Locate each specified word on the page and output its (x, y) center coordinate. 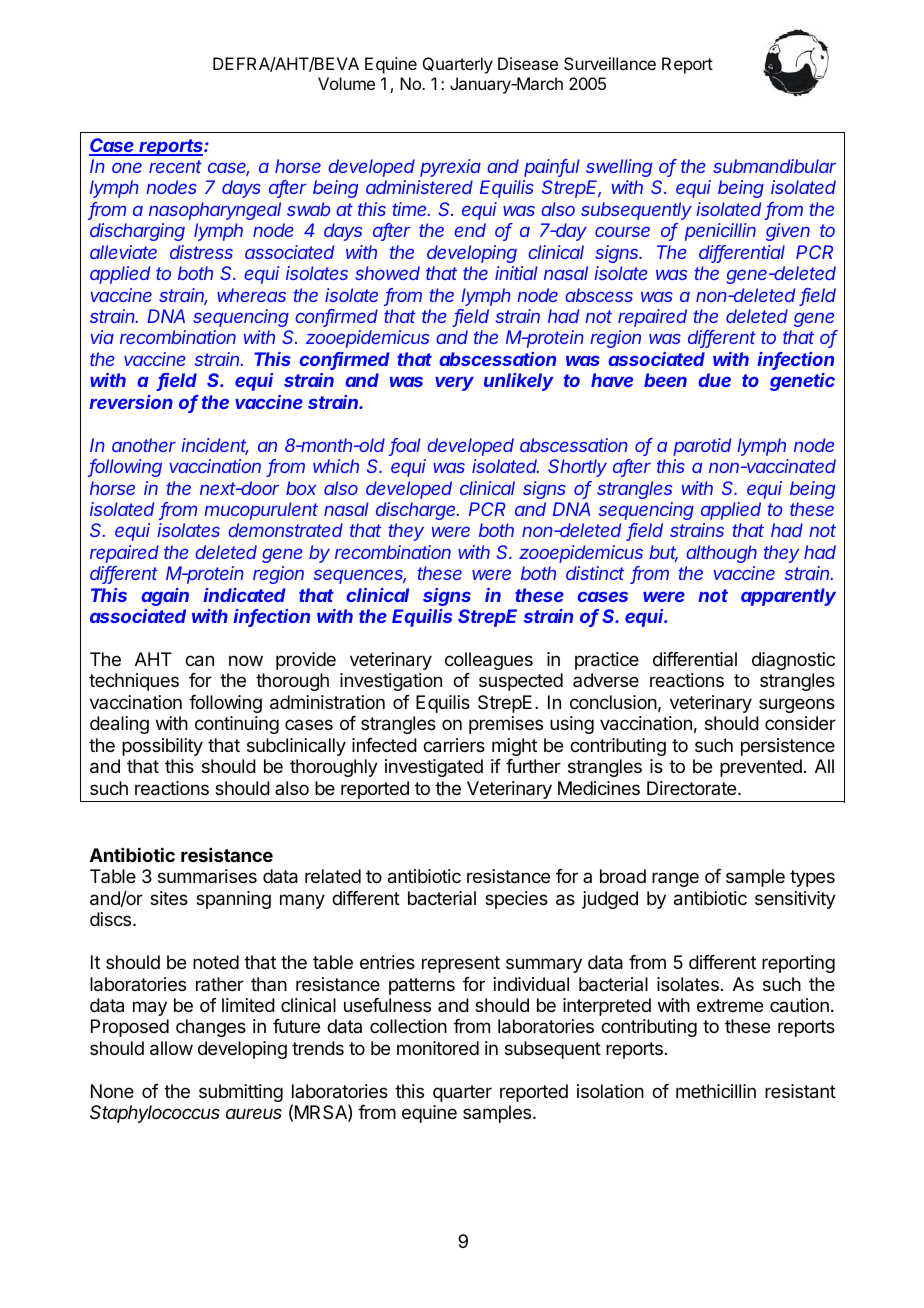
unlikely (519, 382)
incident (215, 446)
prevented (761, 768)
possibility (162, 747)
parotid (702, 447)
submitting (241, 1093)
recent (175, 166)
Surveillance (610, 63)
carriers (454, 745)
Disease (528, 63)
